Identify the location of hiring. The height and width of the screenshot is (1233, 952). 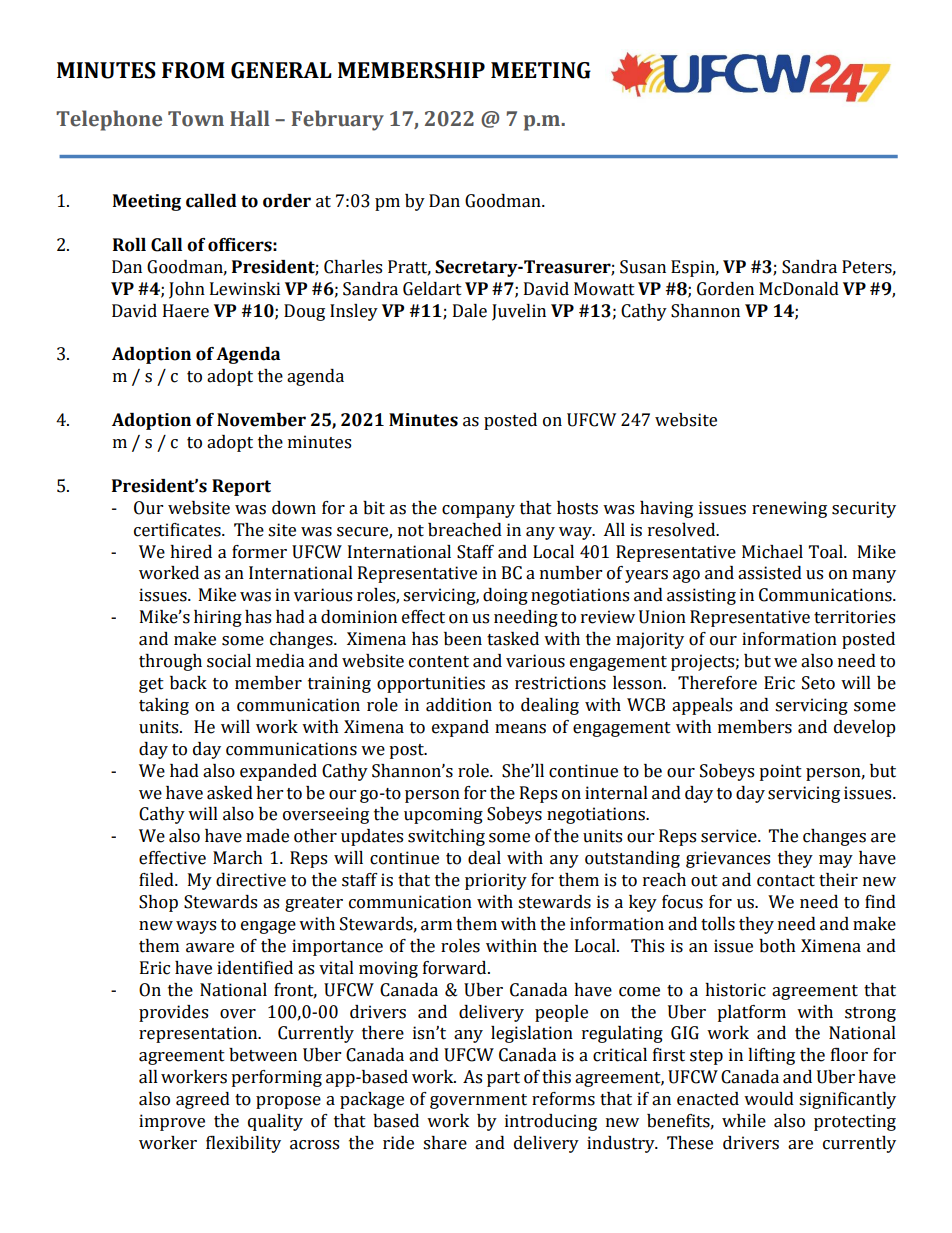
(218, 618).
